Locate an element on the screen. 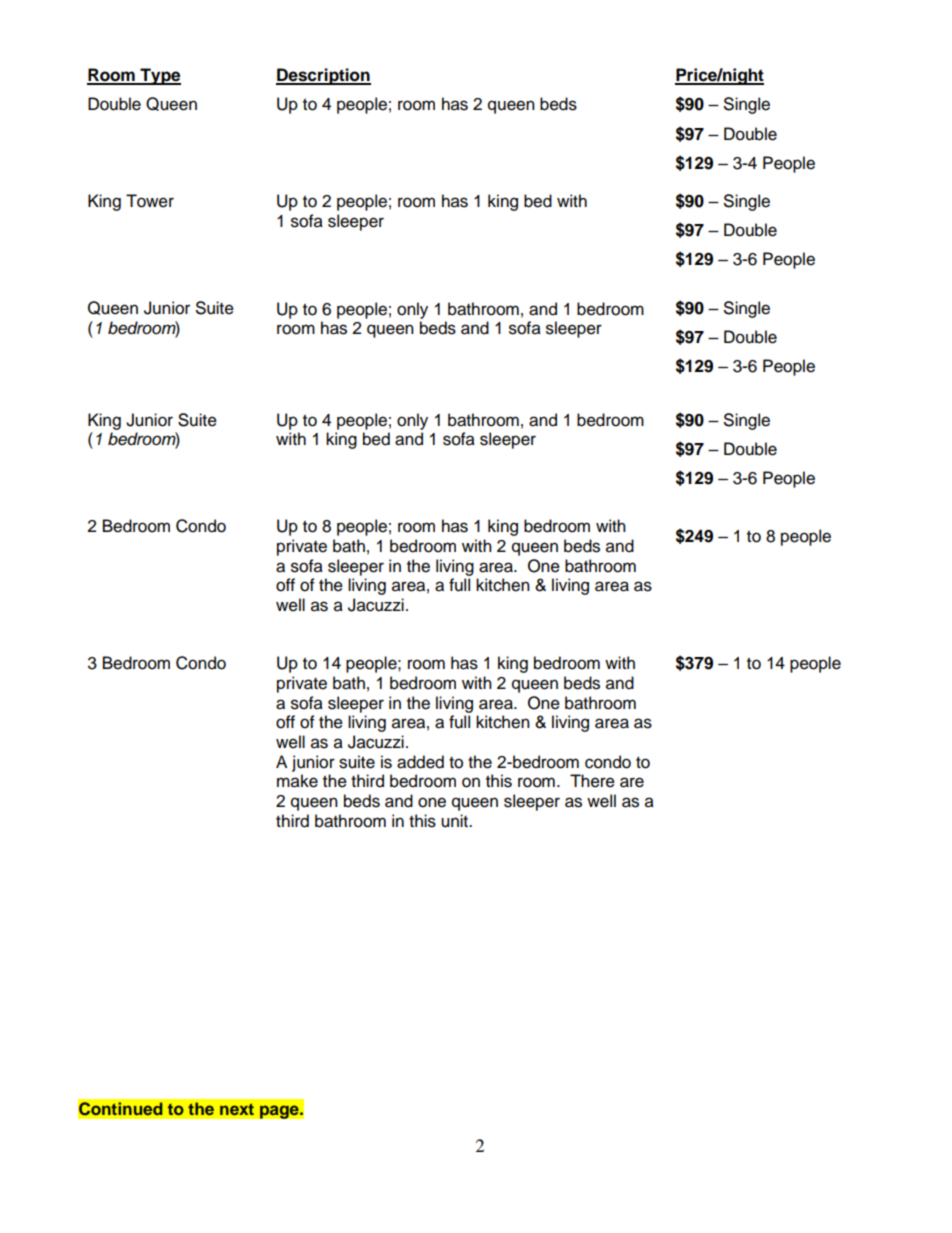 The width and height of the screenshot is (952, 1233). next is located at coordinates (237, 1109).
